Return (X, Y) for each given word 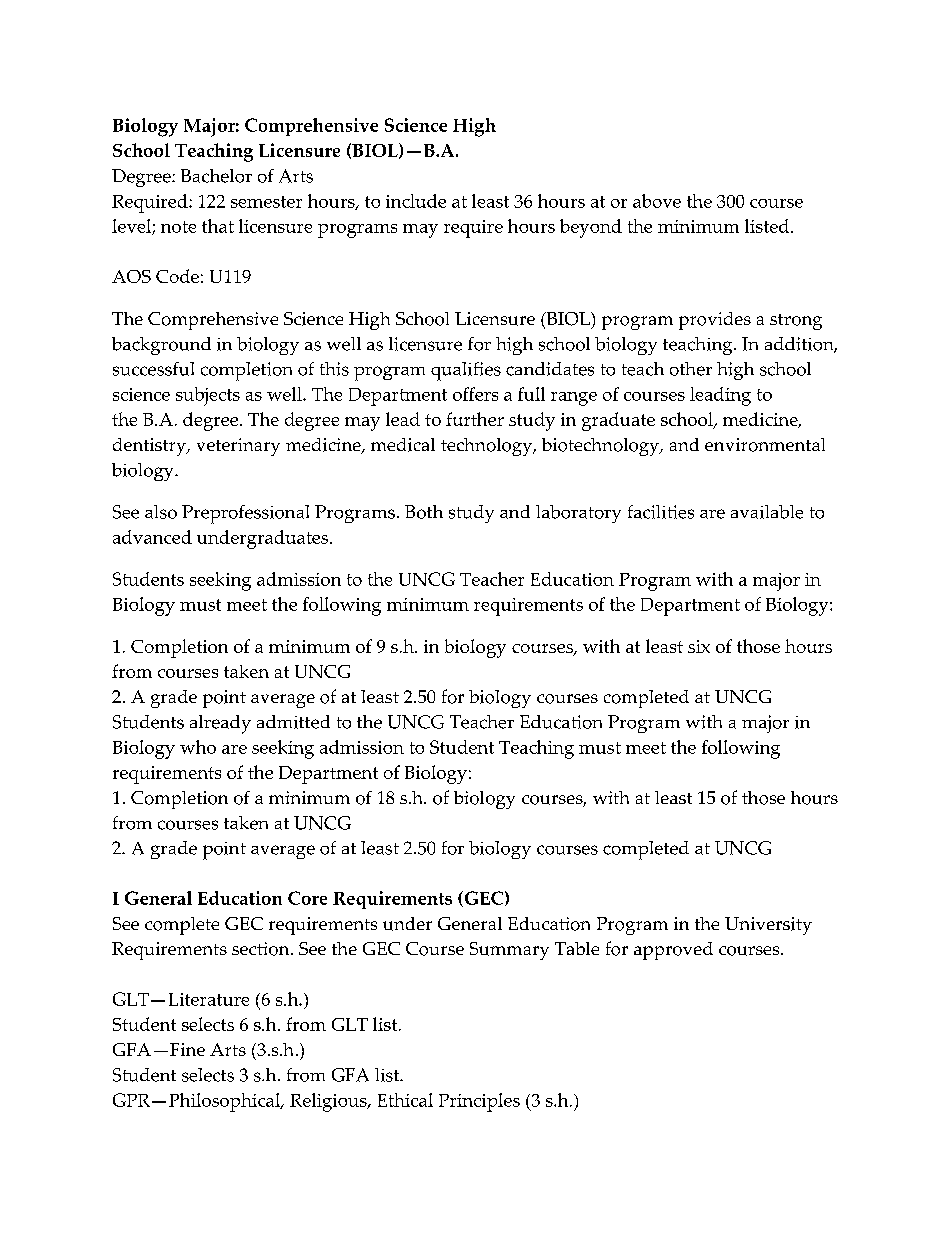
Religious (329, 1102)
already (220, 724)
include (416, 201)
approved (673, 951)
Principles (479, 1102)
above (657, 201)
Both (424, 512)
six (699, 646)
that (218, 226)
